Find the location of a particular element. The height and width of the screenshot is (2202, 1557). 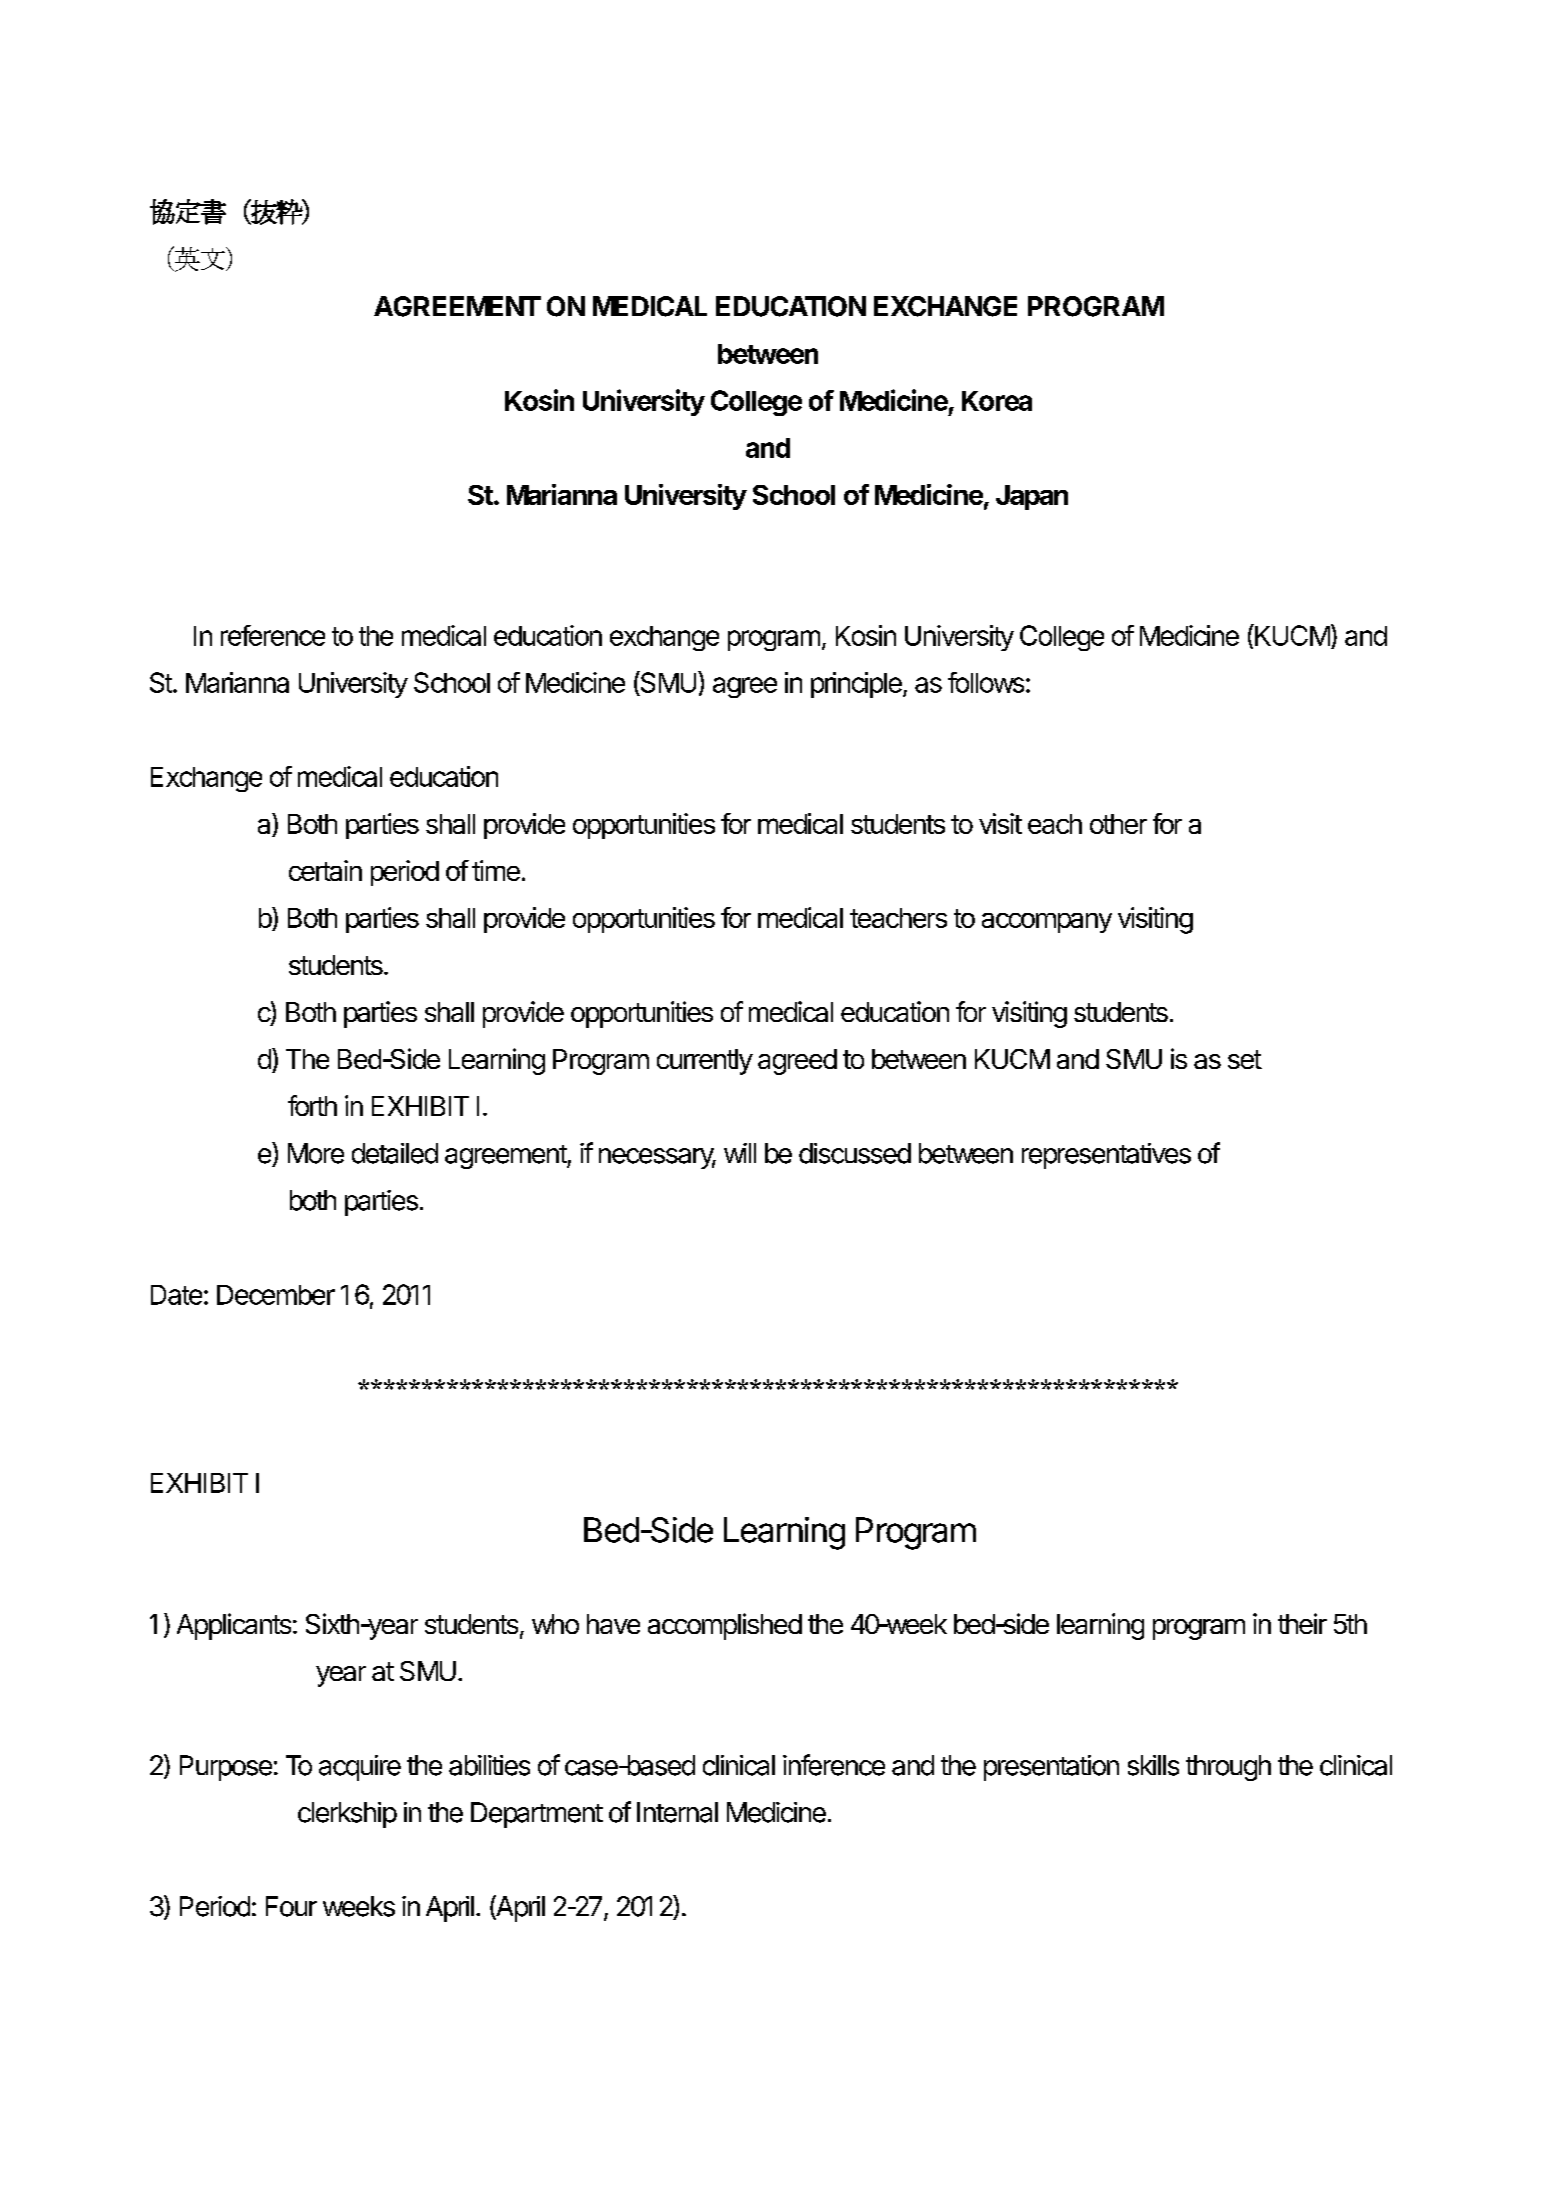

accompany is located at coordinates (1047, 923).
